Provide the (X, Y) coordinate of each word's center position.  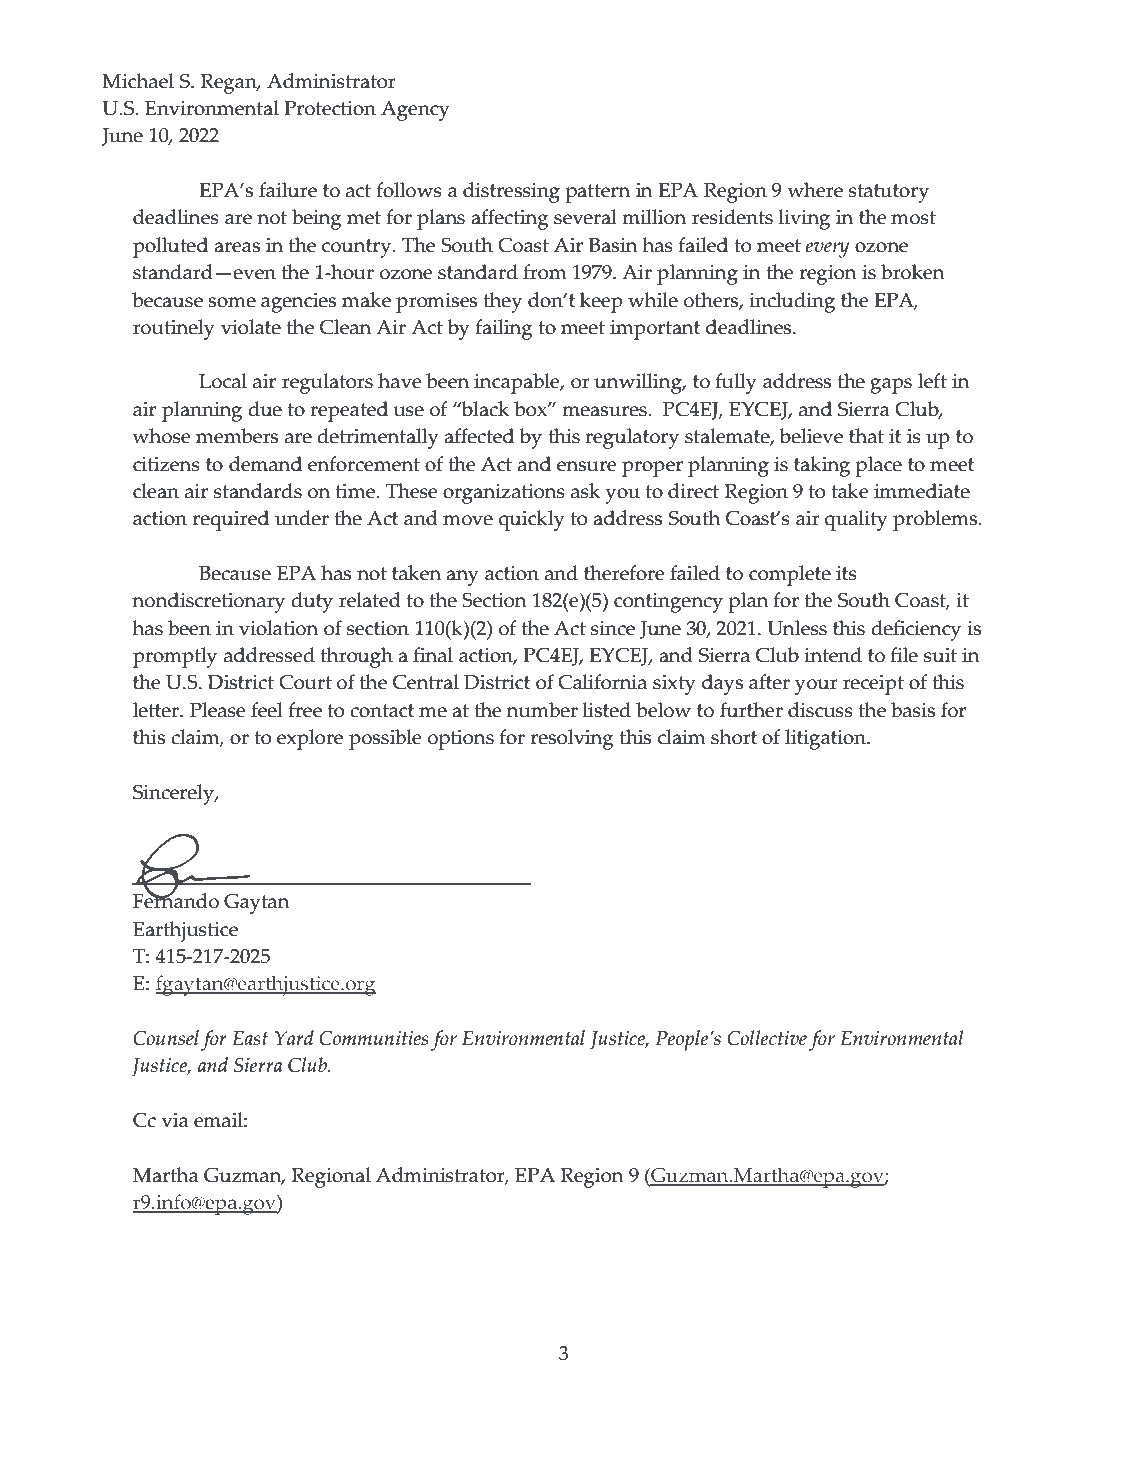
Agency (415, 111)
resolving (572, 739)
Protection (330, 108)
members (237, 436)
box (531, 409)
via (175, 1120)
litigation (826, 739)
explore (310, 739)
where (815, 190)
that (866, 436)
